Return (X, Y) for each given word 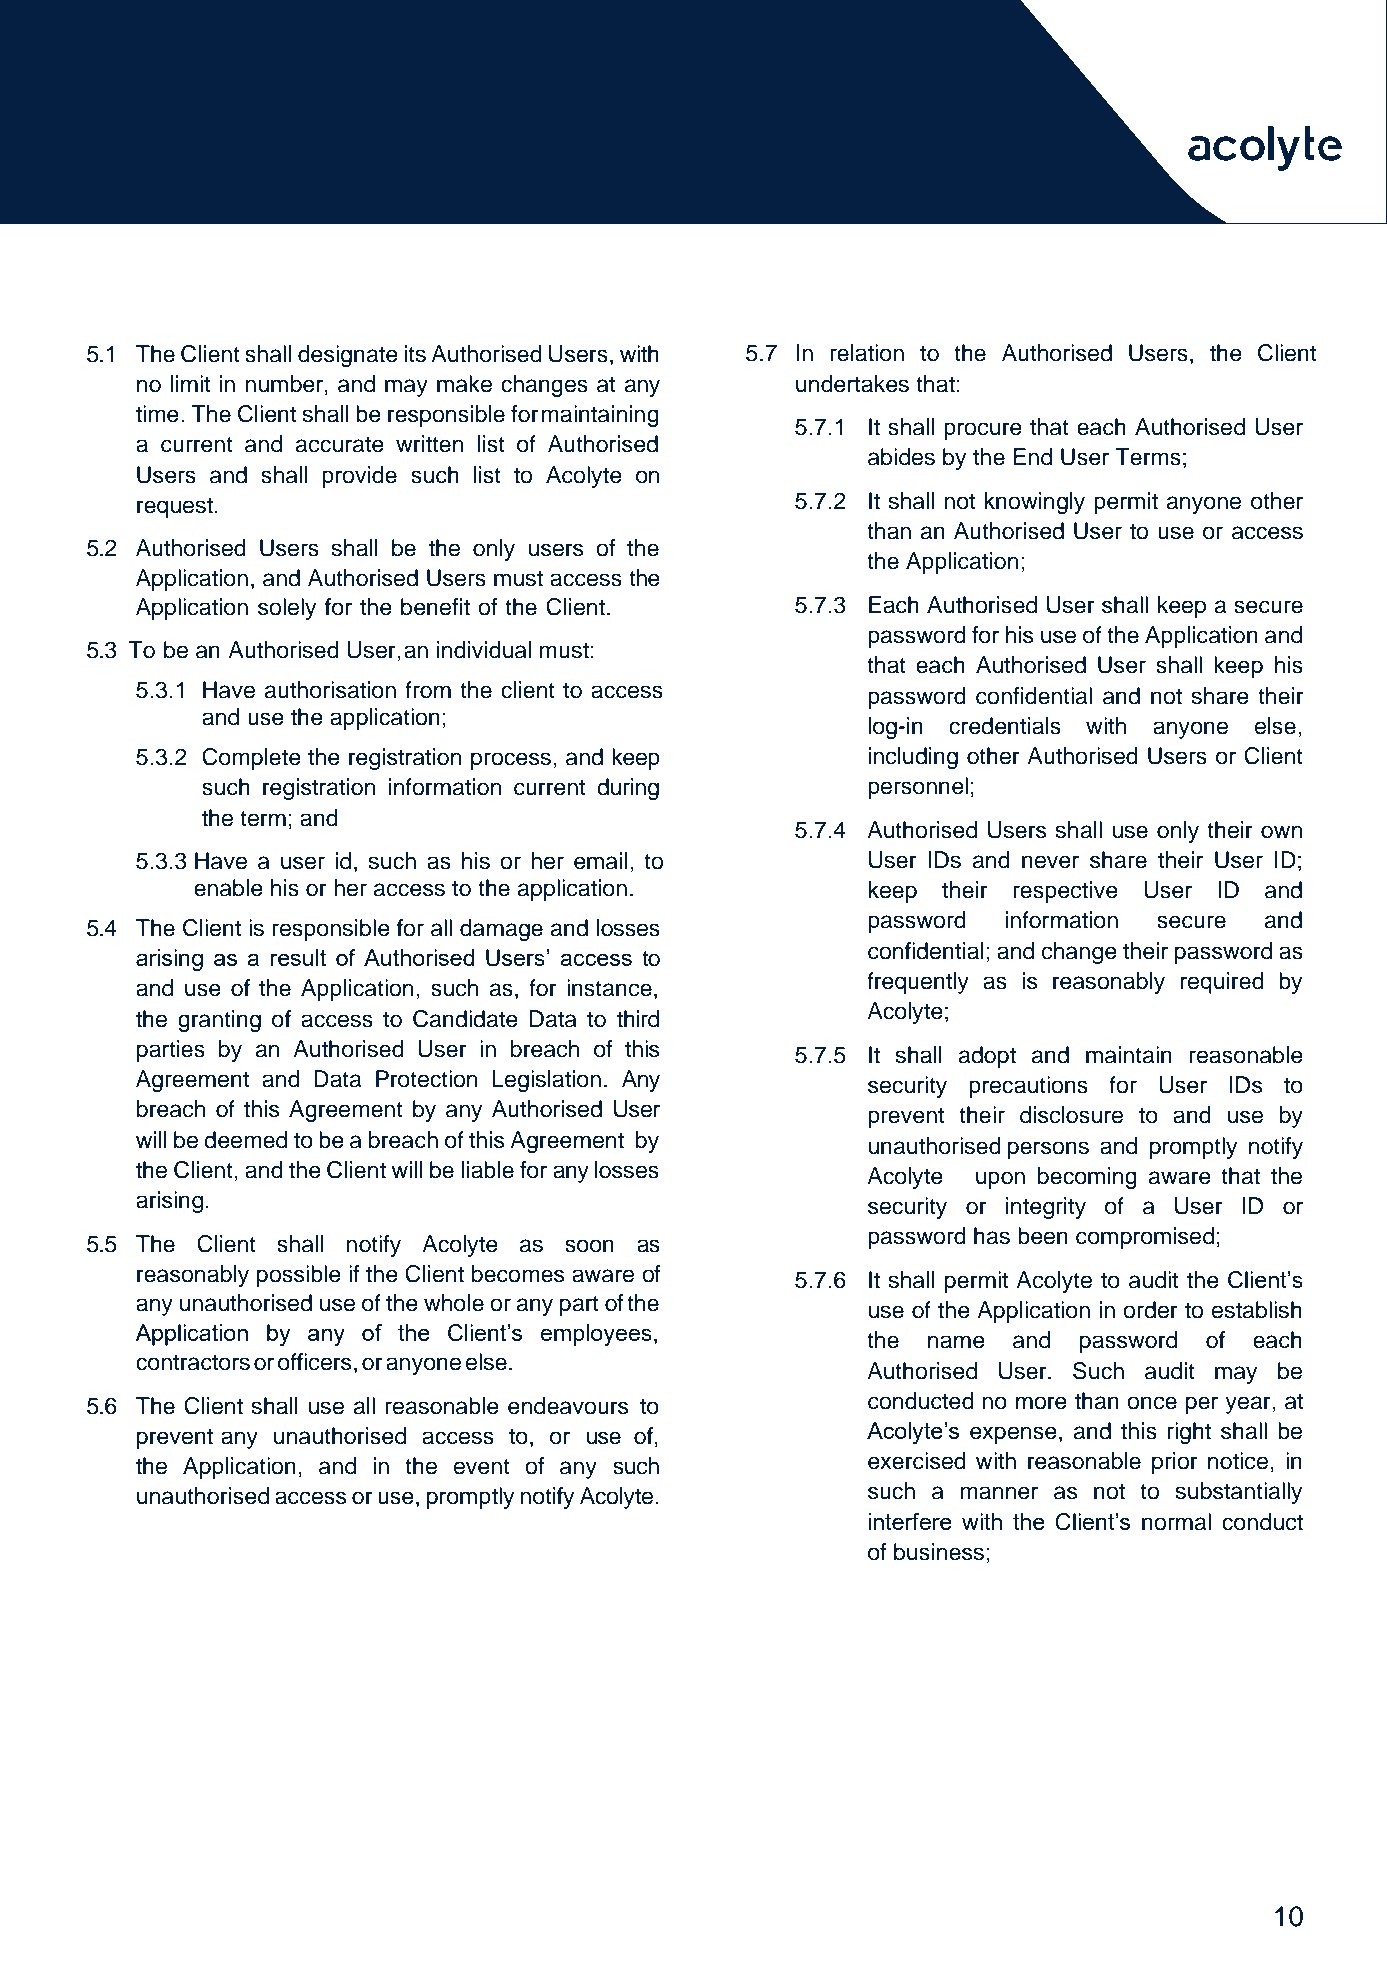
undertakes (852, 384)
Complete (251, 759)
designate (348, 356)
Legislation (546, 1081)
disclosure (1071, 1115)
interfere (910, 1521)
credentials (1005, 726)
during (628, 789)
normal (1176, 1522)
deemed (245, 1140)
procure (983, 431)
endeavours (568, 1406)
